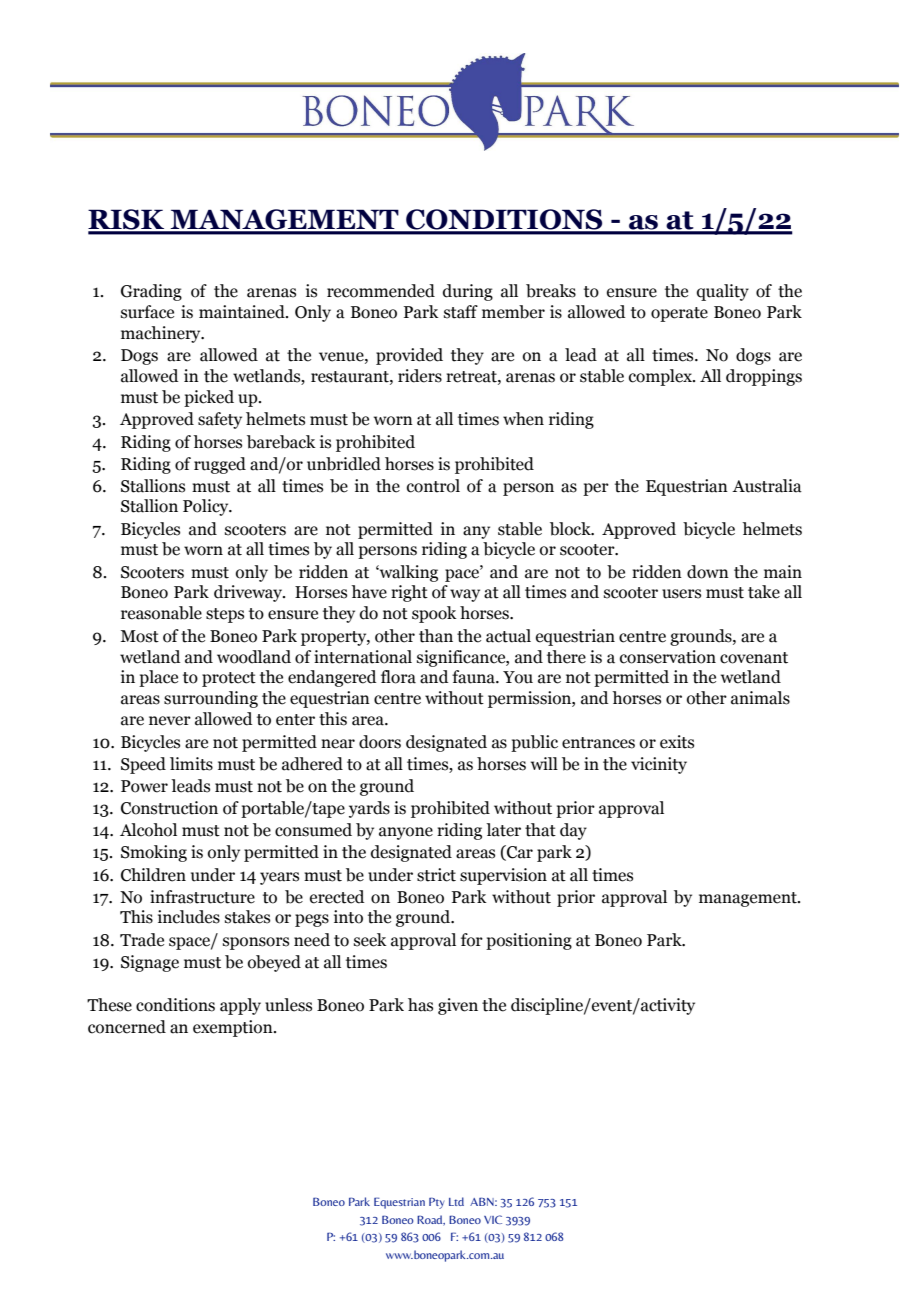 This screenshot has height=1307, width=924. Describe the element at coordinates (406, 833) in the screenshot. I see `anyone` at that location.
